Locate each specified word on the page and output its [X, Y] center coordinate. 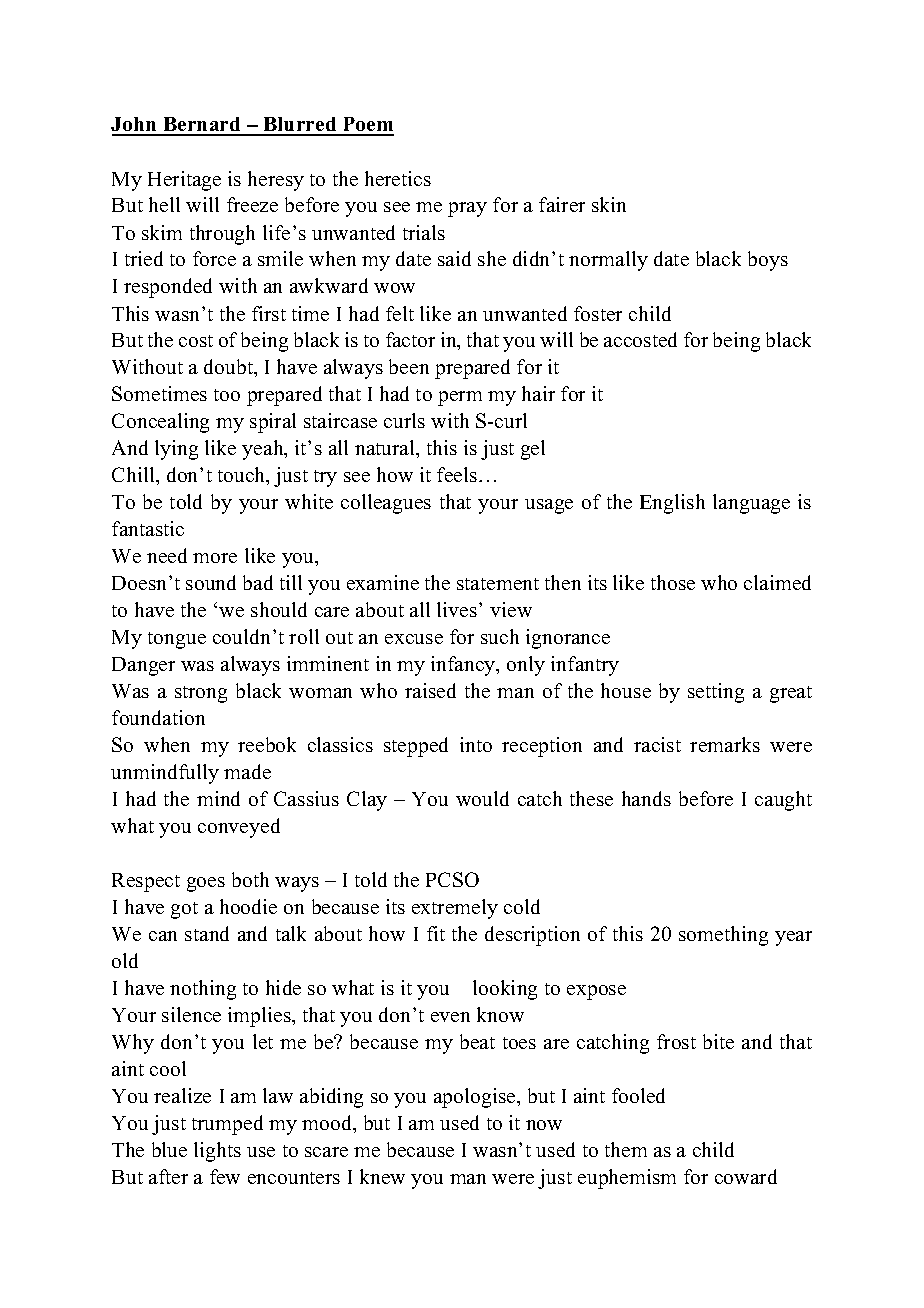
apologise [476, 1098]
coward [746, 1176]
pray [467, 209]
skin [609, 204]
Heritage [184, 181]
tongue [177, 640]
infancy [464, 666]
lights [217, 1152]
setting [716, 693]
